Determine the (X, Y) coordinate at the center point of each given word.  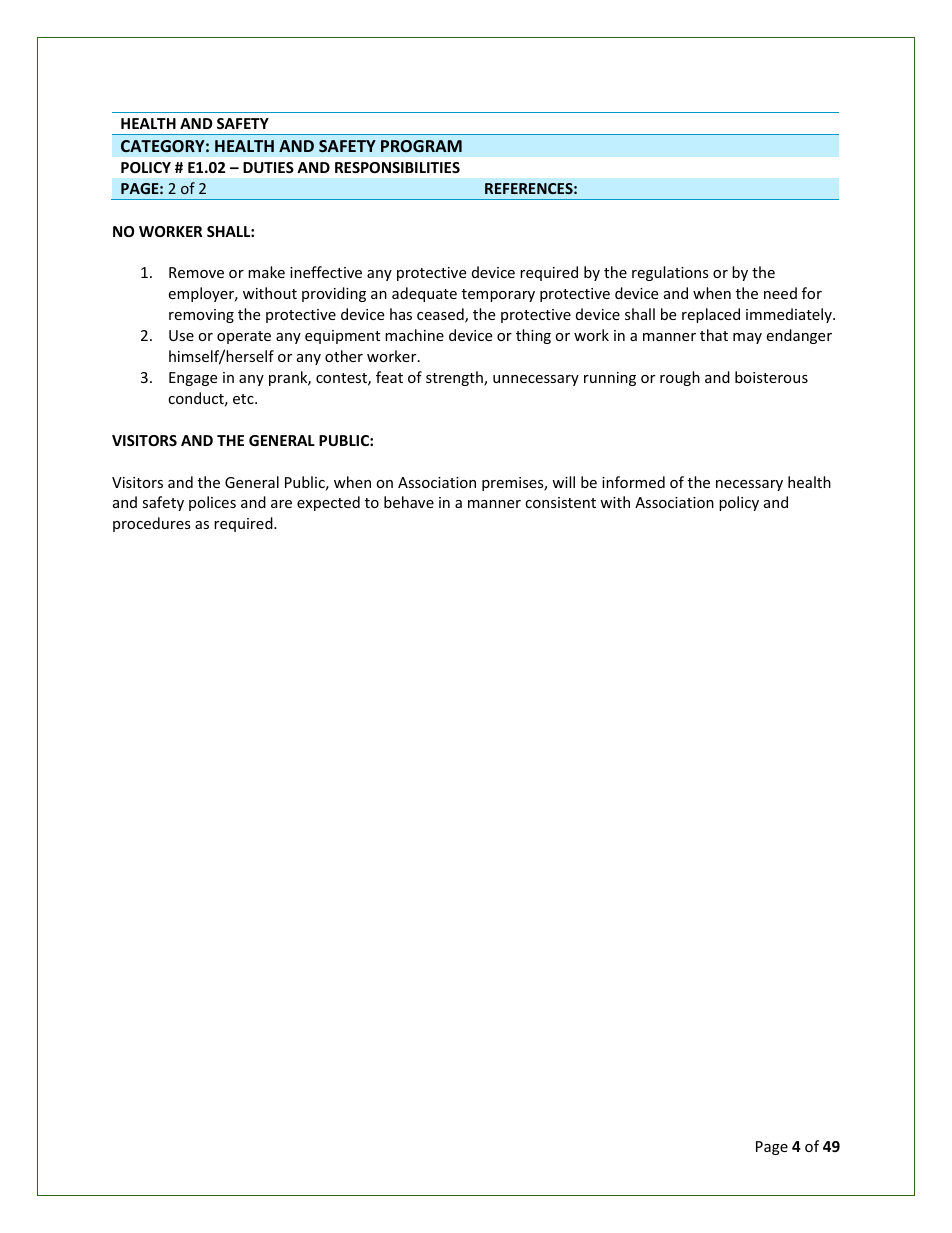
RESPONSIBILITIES (397, 167)
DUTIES (268, 167)
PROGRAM (421, 146)
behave (409, 502)
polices (212, 503)
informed (633, 482)
